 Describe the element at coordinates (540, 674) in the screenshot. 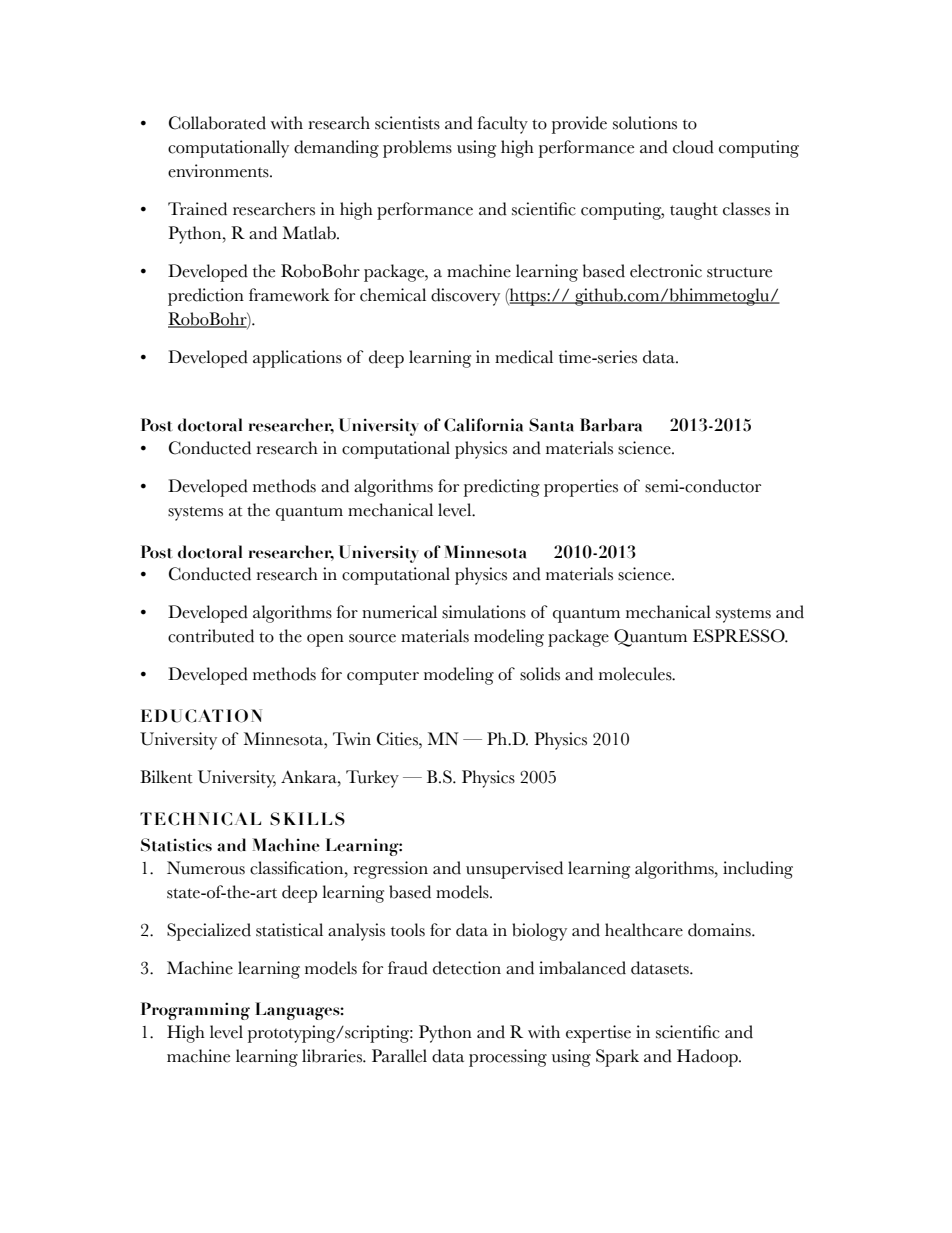

I see `solids` at that location.
